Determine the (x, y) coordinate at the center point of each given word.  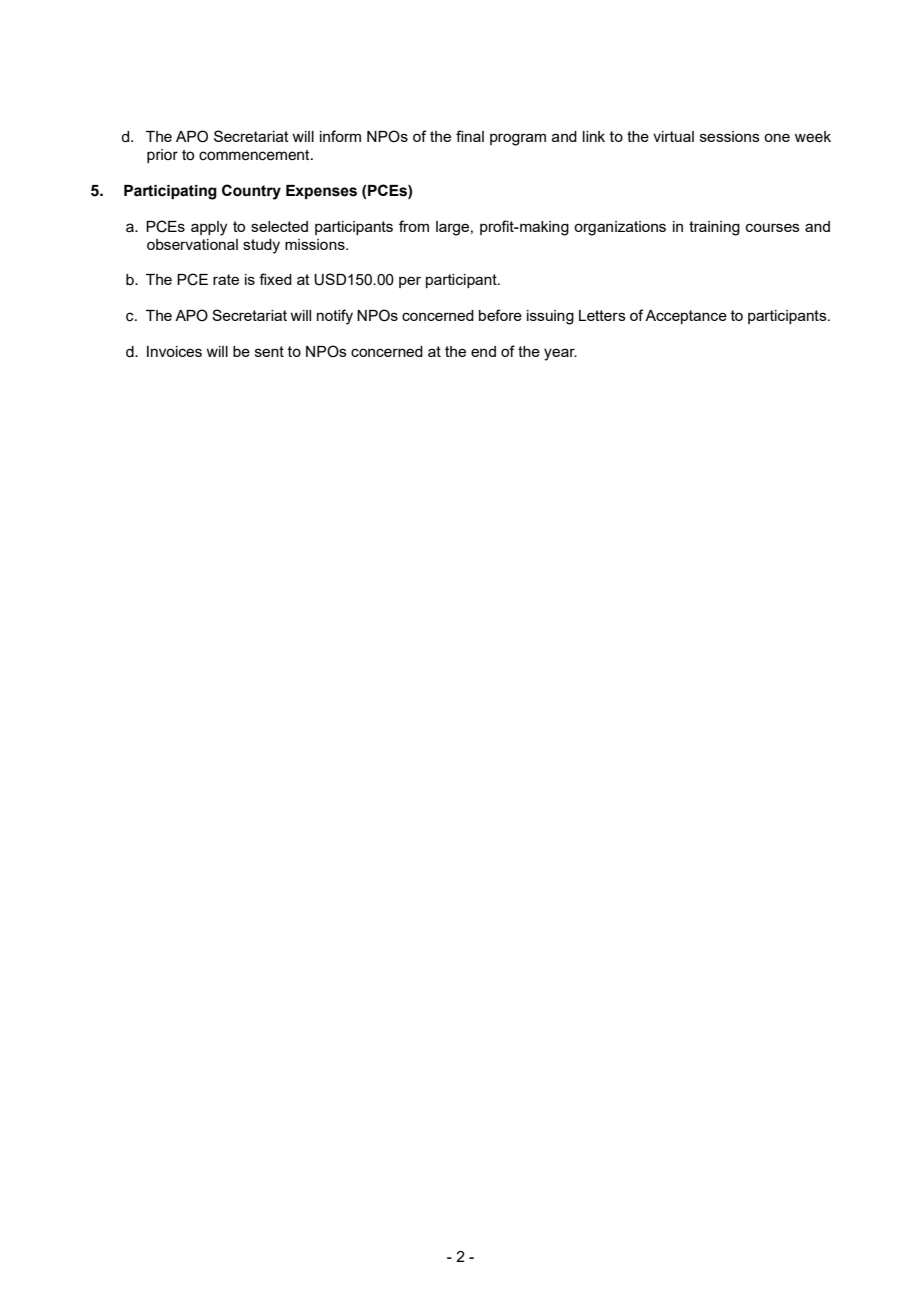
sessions (730, 136)
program (518, 139)
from (414, 226)
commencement (255, 155)
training (714, 228)
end (483, 351)
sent (269, 351)
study (261, 246)
